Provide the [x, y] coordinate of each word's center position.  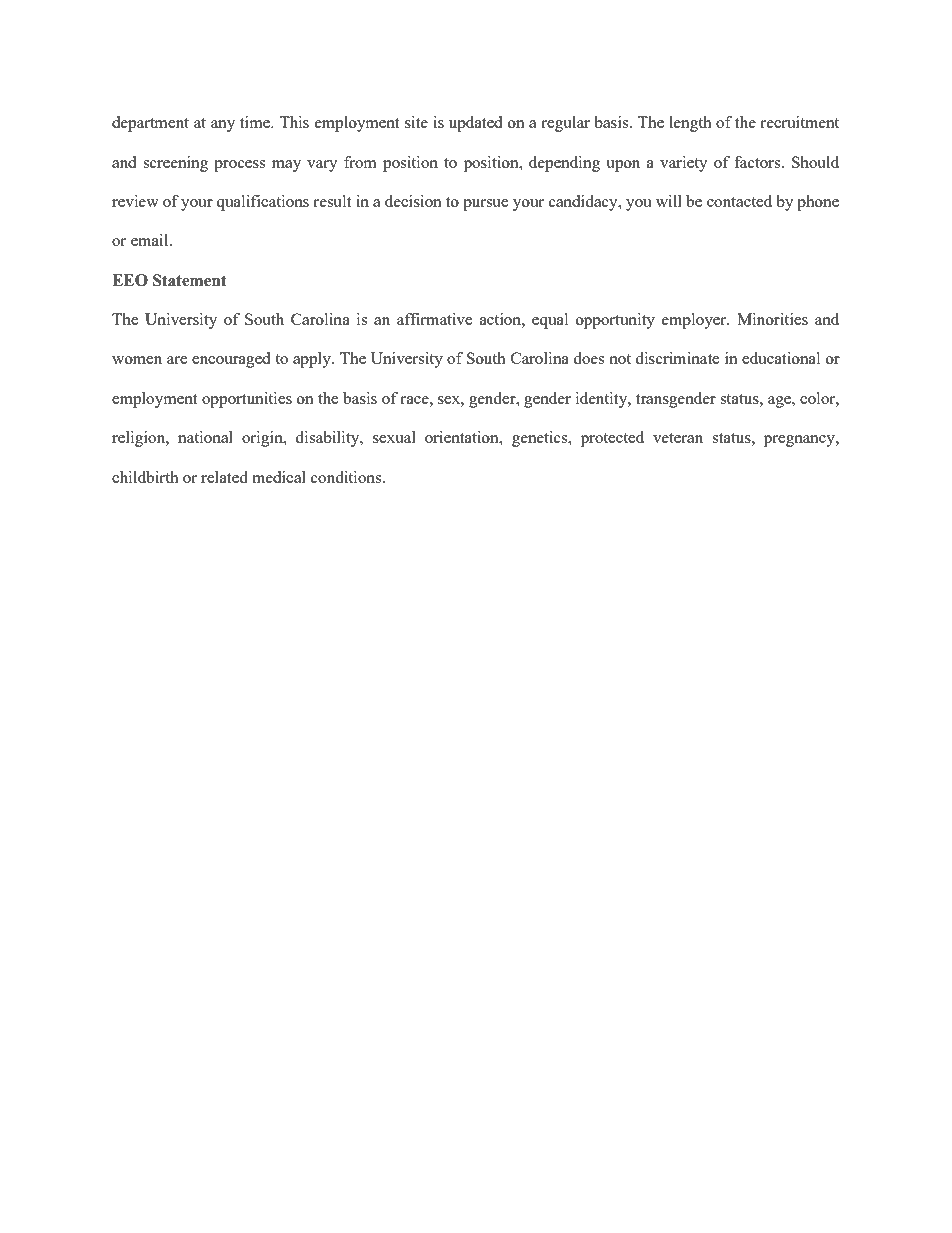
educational [781, 358]
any [223, 126]
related [224, 477]
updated [475, 124]
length [690, 124]
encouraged [231, 360]
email [151, 240]
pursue [485, 205]
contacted [739, 201]
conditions [347, 477]
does [588, 358]
